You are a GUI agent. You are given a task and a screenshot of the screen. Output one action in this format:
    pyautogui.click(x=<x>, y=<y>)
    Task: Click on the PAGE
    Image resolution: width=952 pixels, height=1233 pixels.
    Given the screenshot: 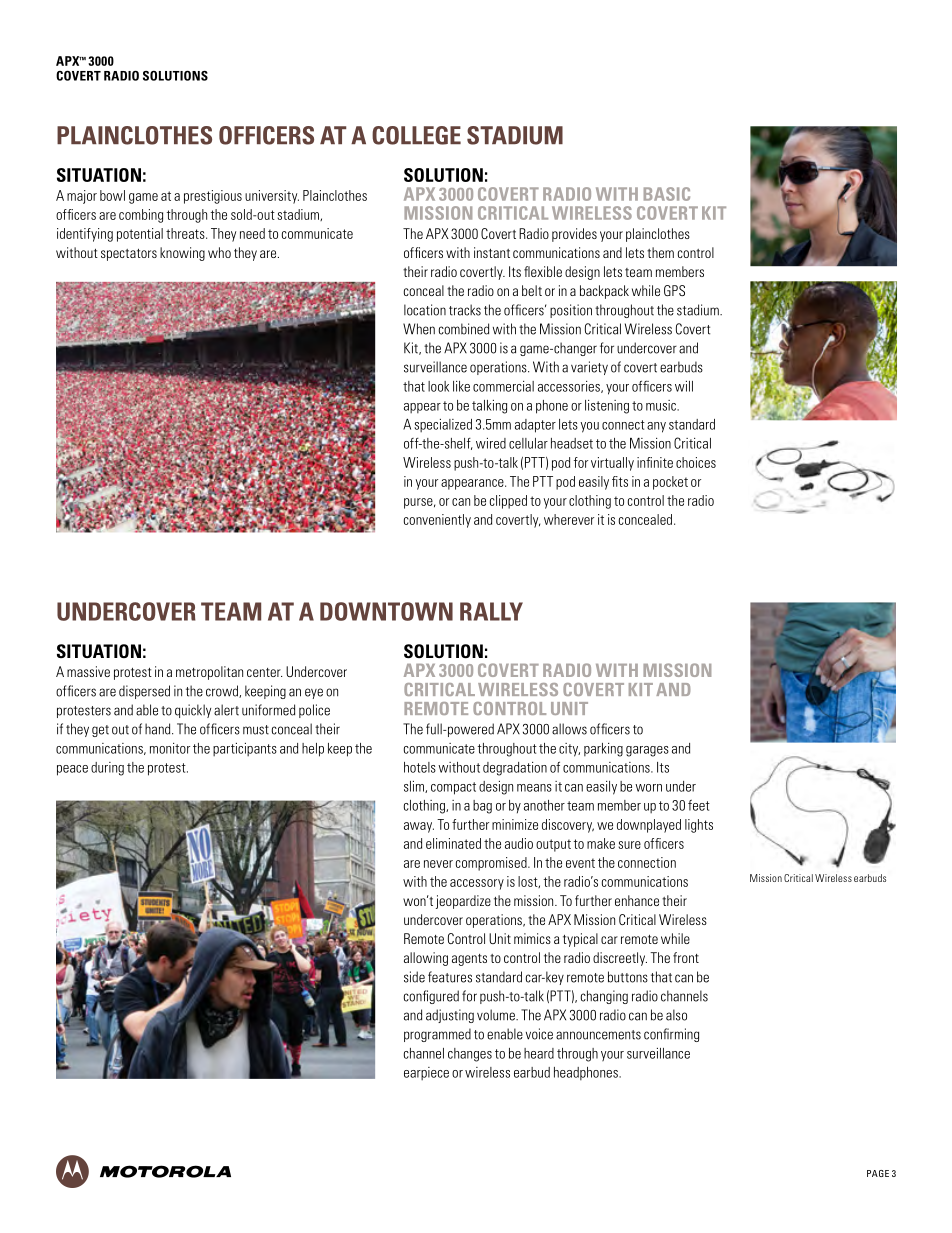 What is the action you would take?
    pyautogui.click(x=878, y=1173)
